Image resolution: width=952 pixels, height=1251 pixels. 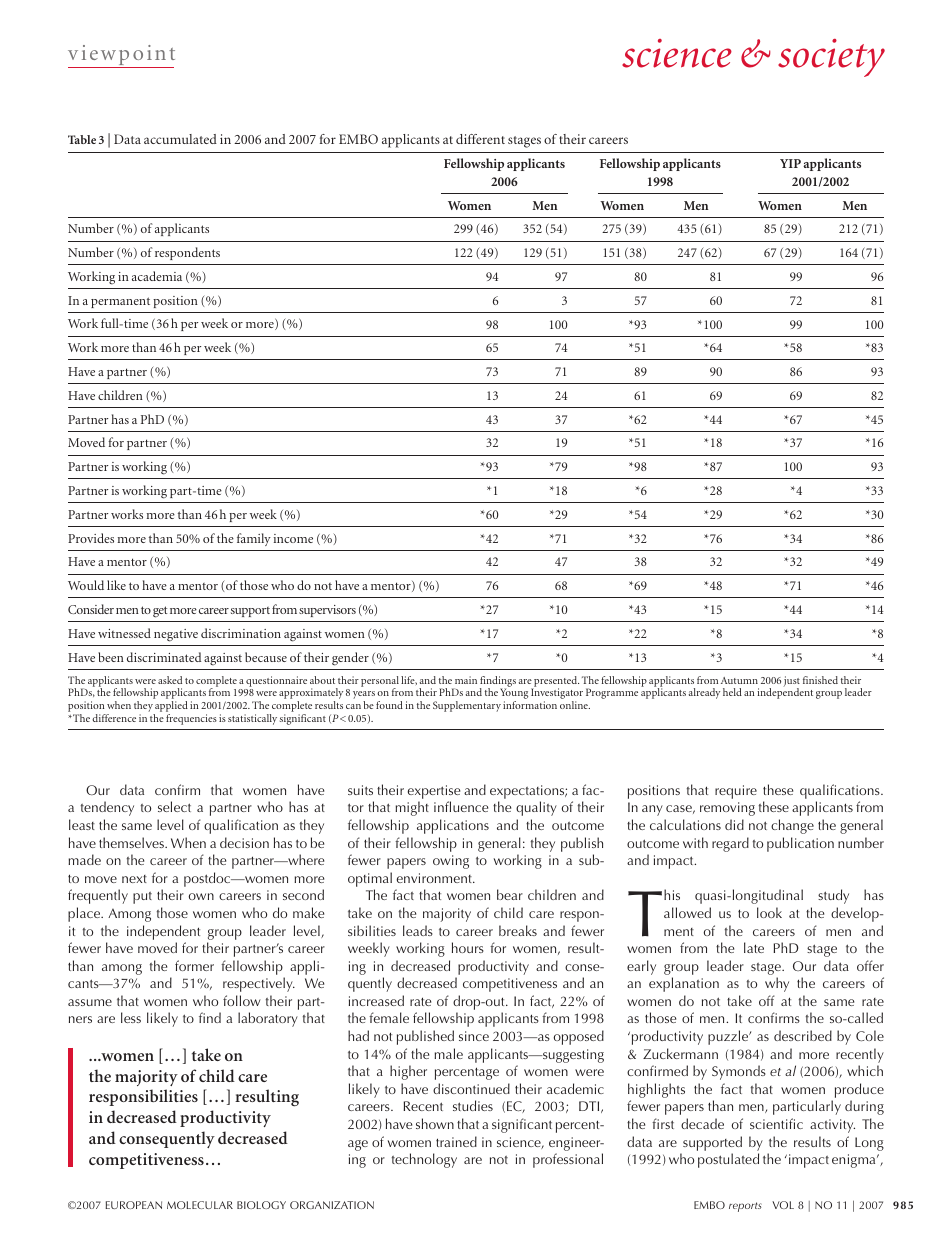 I want to click on different, so click(x=480, y=139).
